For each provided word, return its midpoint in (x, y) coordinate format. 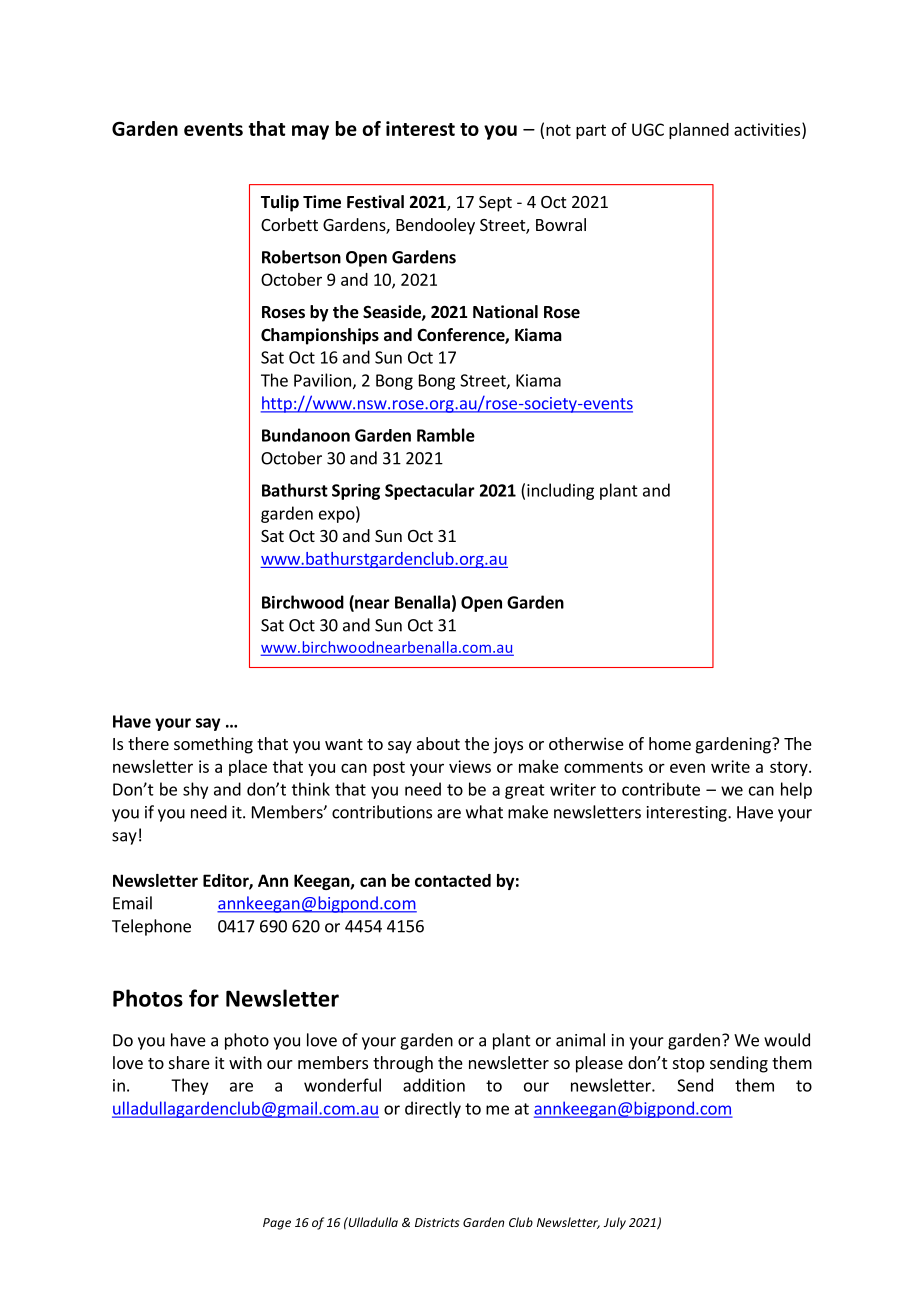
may (310, 132)
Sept (495, 204)
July (615, 1223)
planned (699, 131)
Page (277, 1224)
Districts (437, 1222)
